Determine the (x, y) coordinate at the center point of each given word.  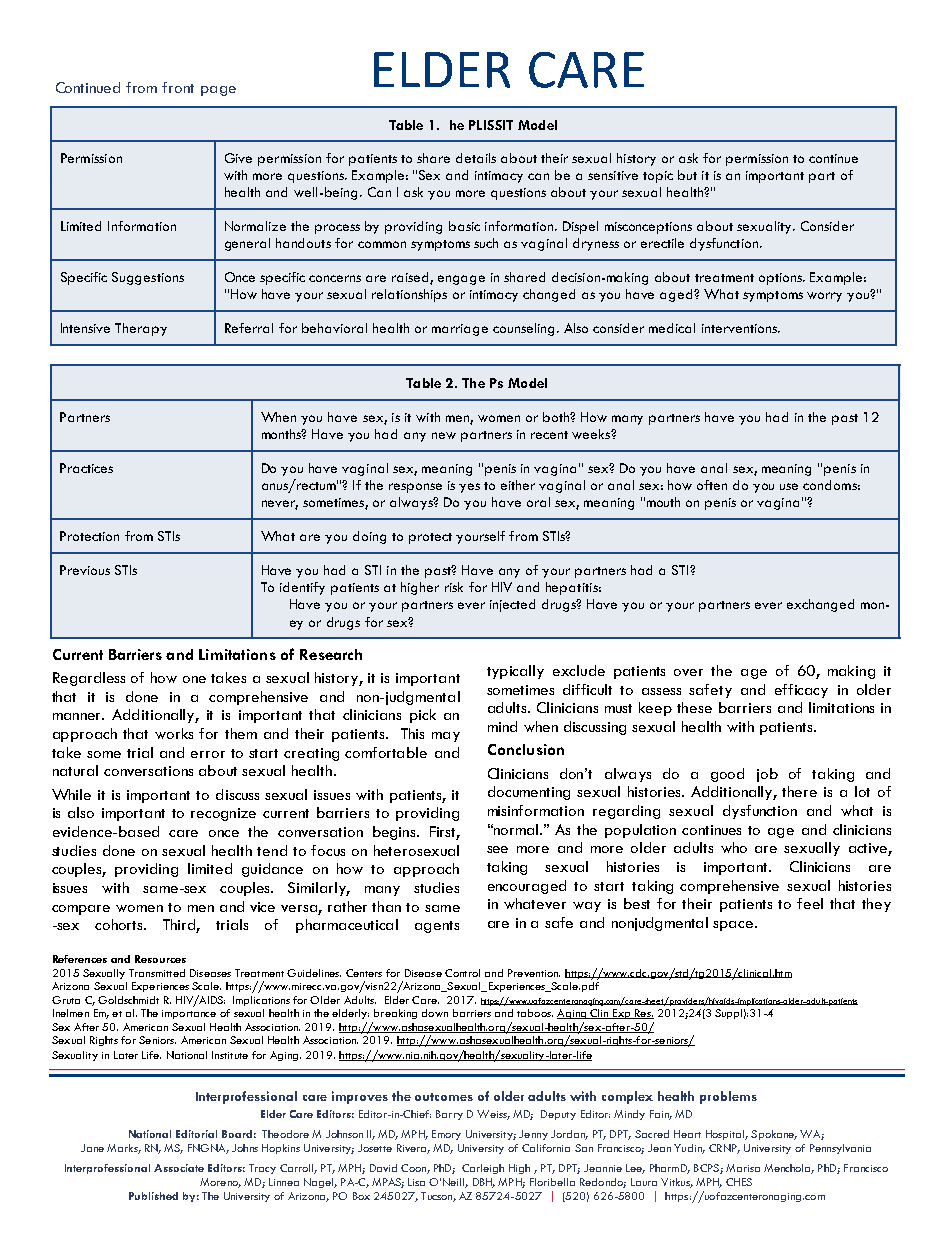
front (178, 87)
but (687, 175)
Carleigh (483, 1169)
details (476, 158)
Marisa (743, 1168)
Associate (179, 1168)
